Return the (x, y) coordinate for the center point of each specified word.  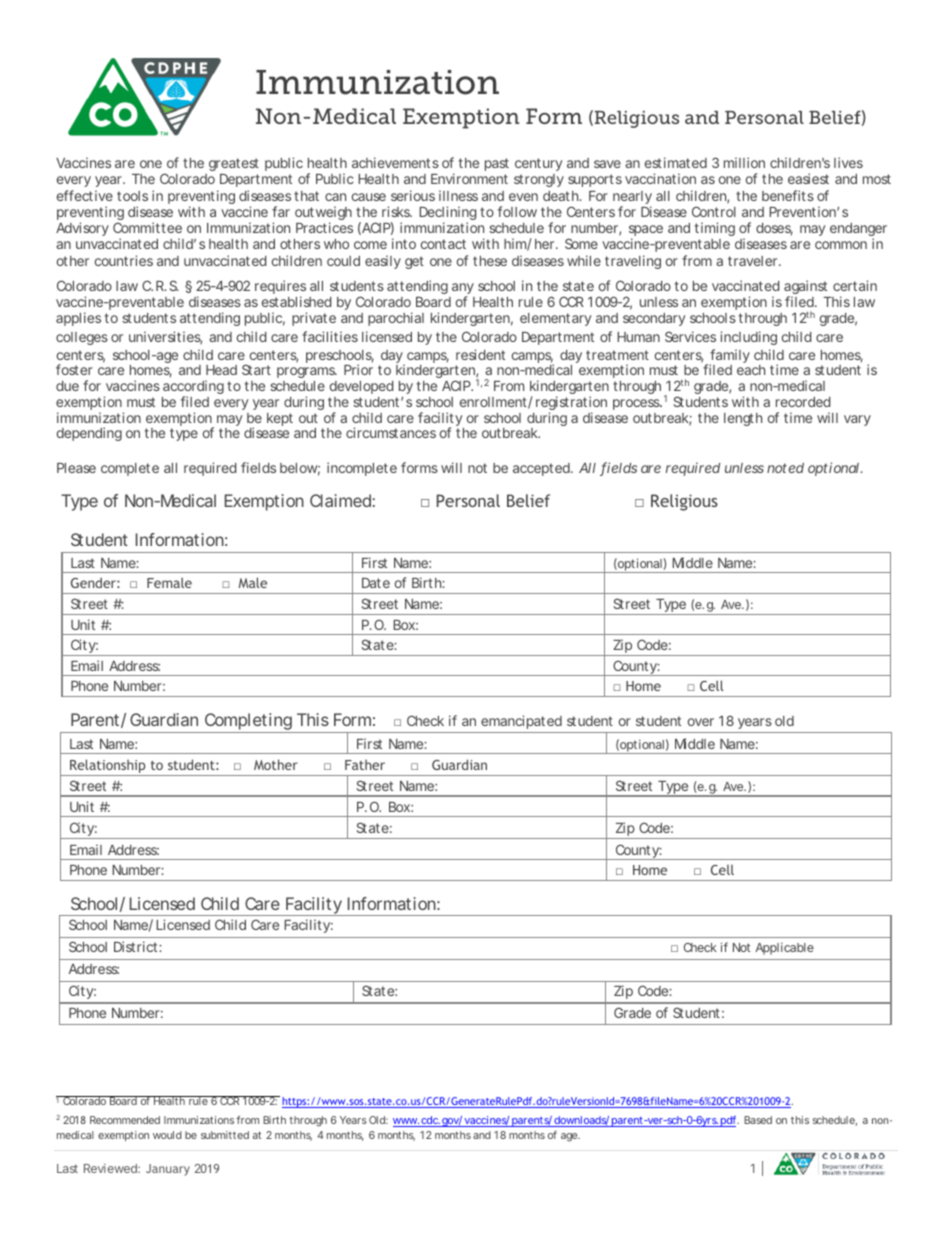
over (701, 722)
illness (458, 195)
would (167, 1135)
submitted (225, 1135)
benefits (788, 195)
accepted (542, 469)
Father (365, 765)
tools (132, 196)
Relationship (108, 767)
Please (76, 468)
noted (785, 468)
